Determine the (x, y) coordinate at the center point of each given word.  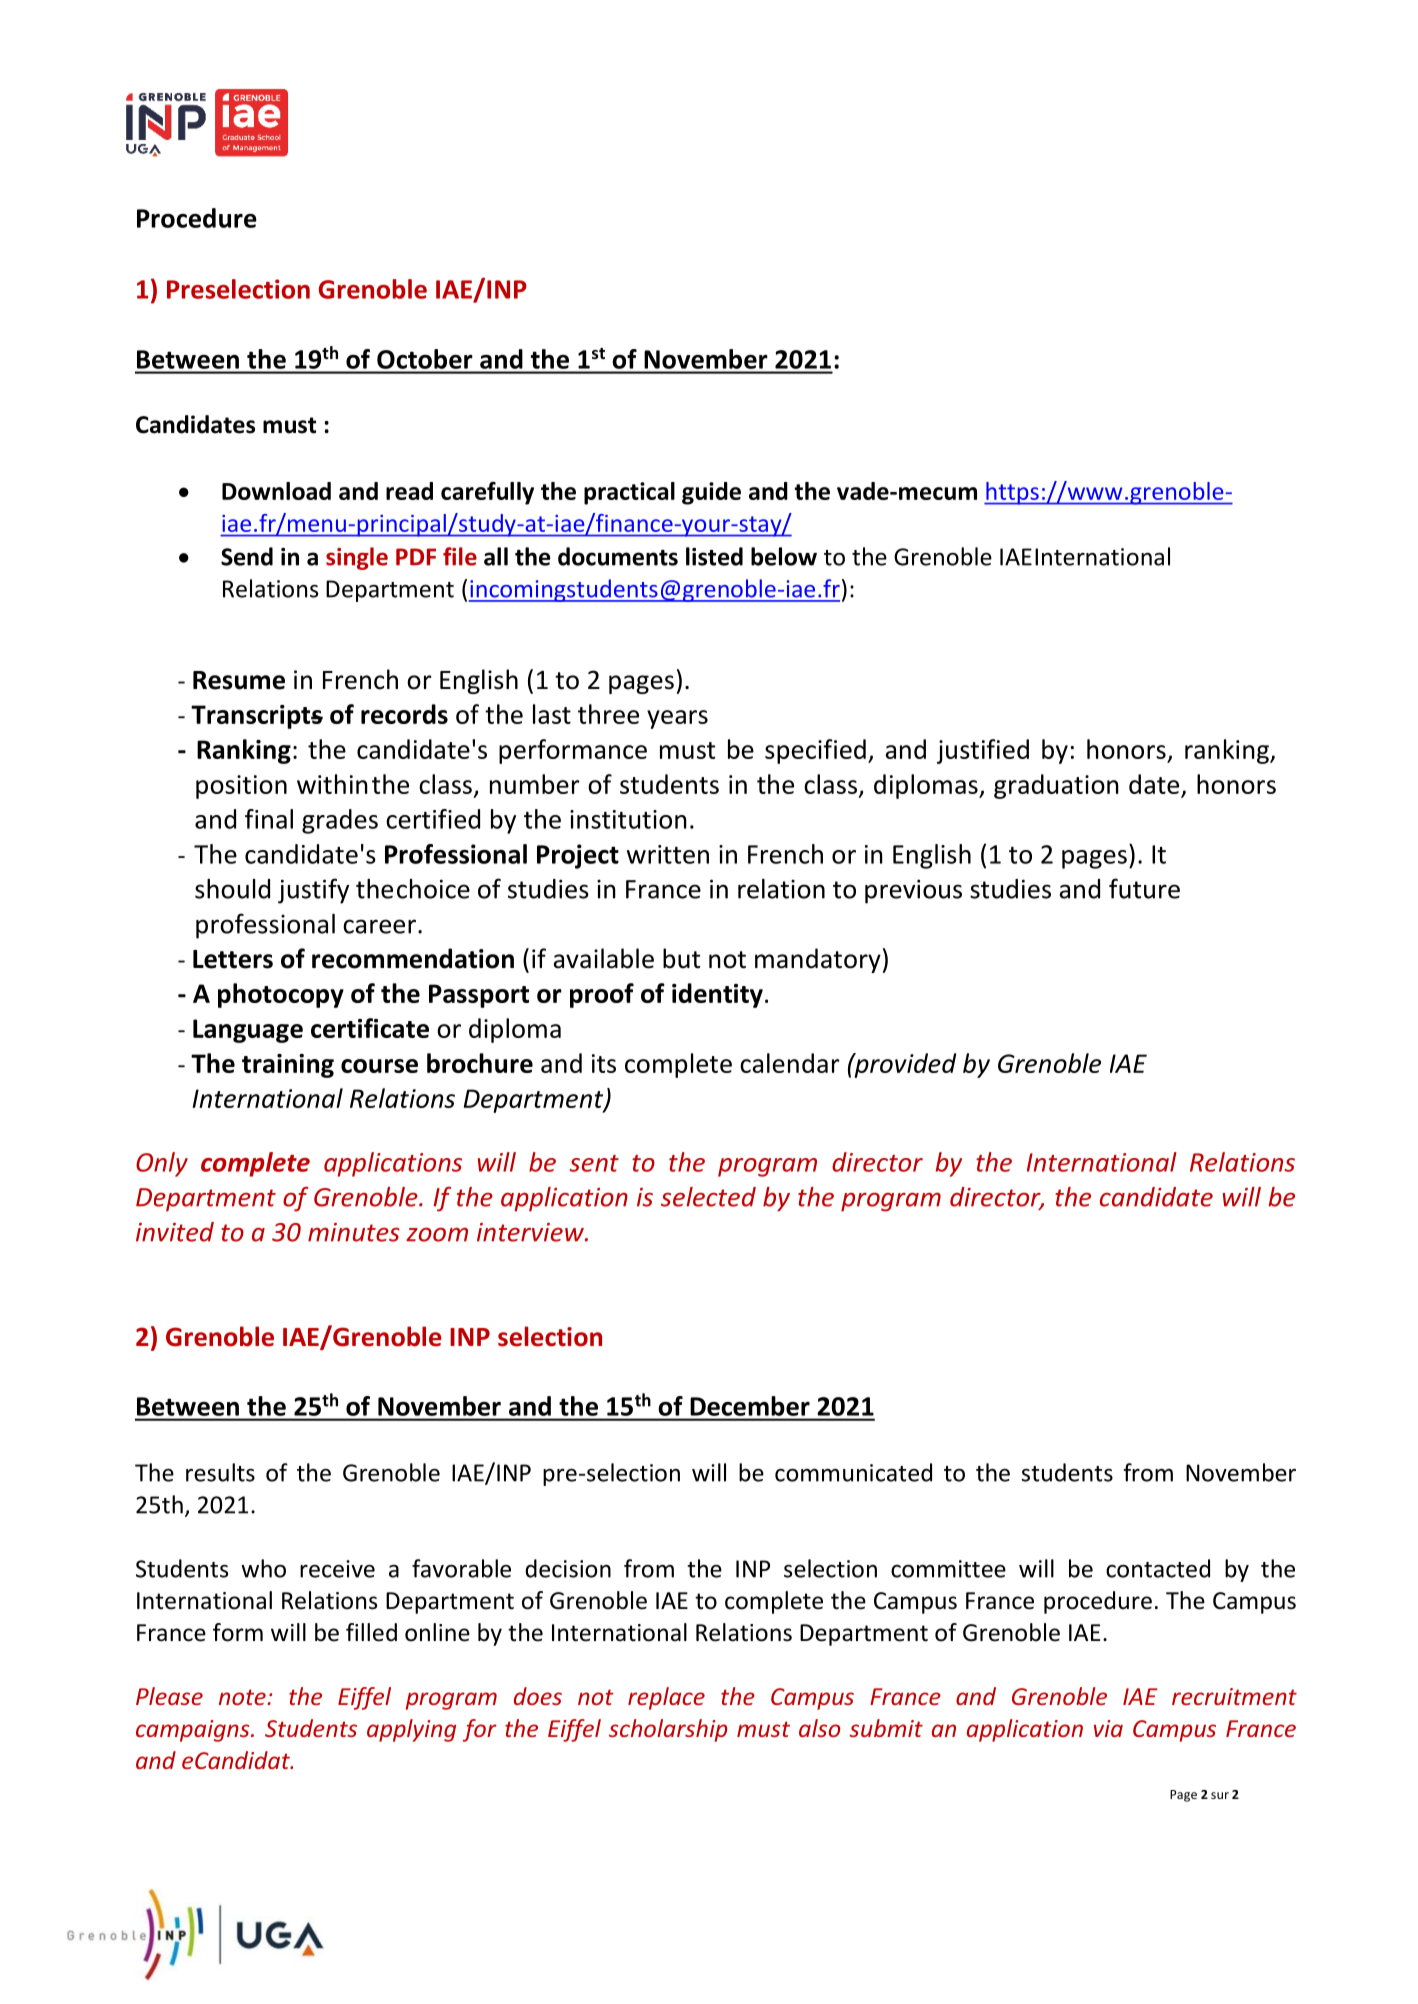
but (681, 958)
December (750, 1406)
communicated (853, 1472)
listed (714, 556)
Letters (233, 959)
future (1144, 888)
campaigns (194, 1731)
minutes (354, 1232)
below (784, 556)
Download (276, 491)
